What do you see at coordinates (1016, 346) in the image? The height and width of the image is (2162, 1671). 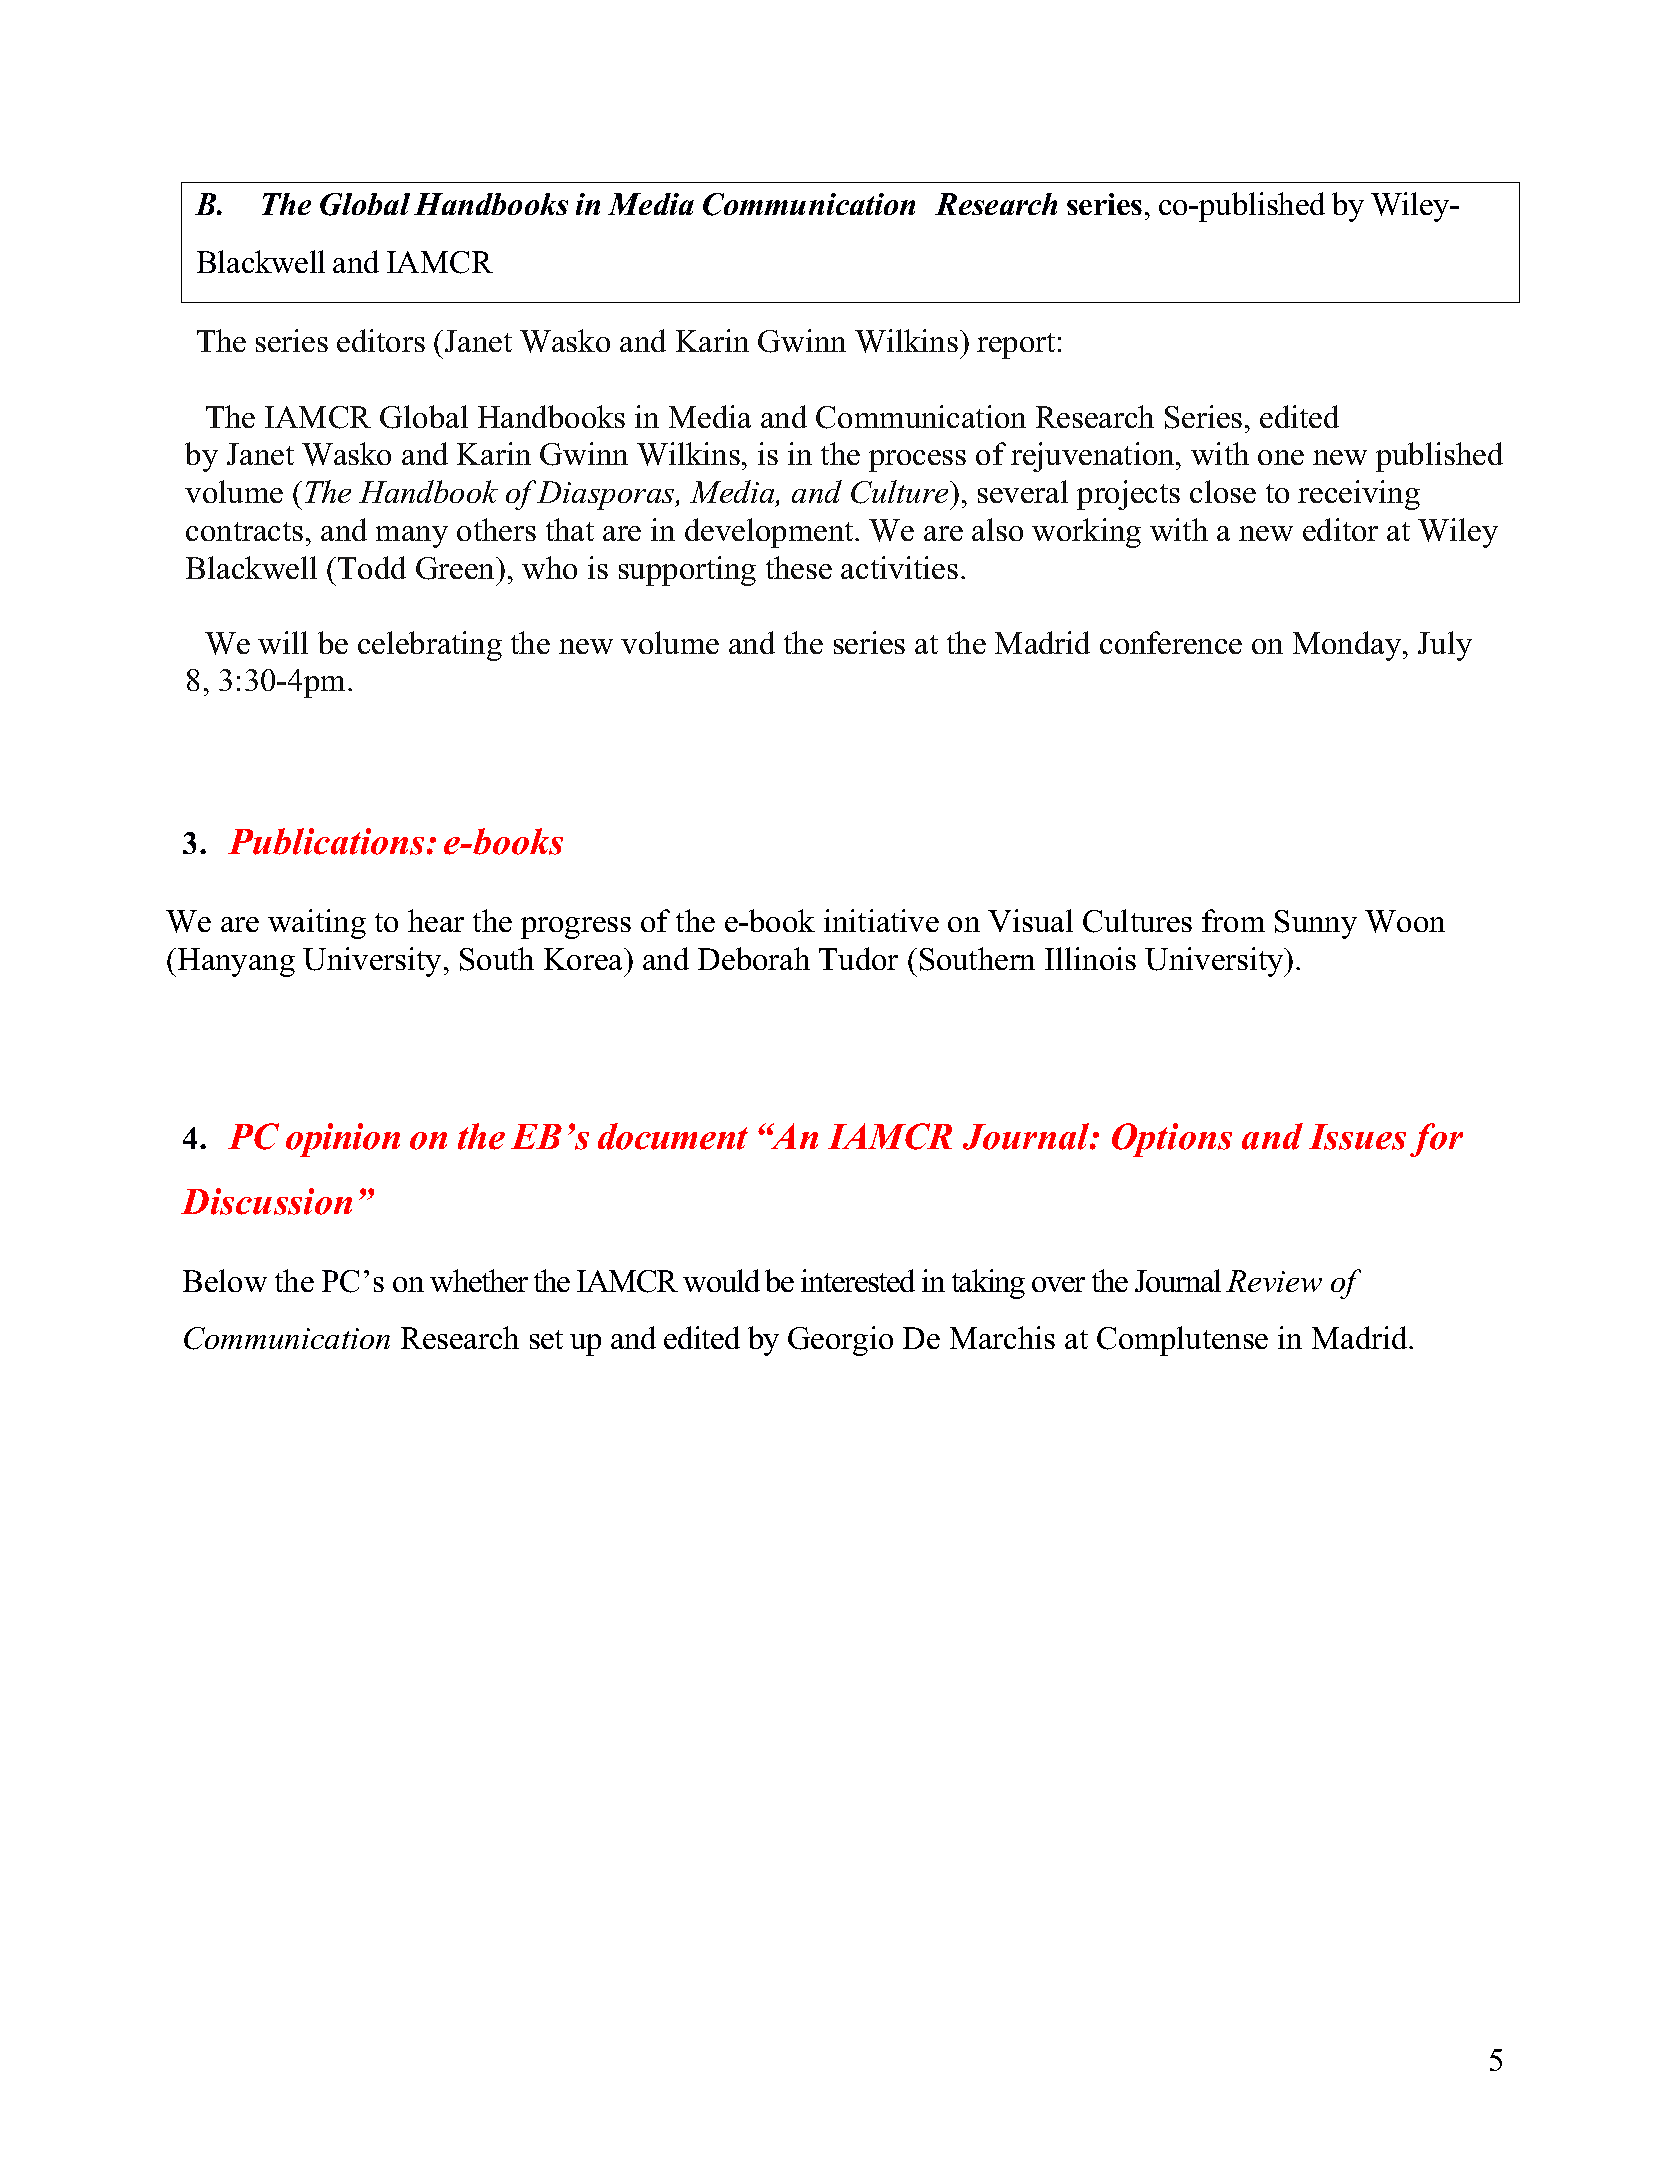 I see `report` at bounding box center [1016, 346].
